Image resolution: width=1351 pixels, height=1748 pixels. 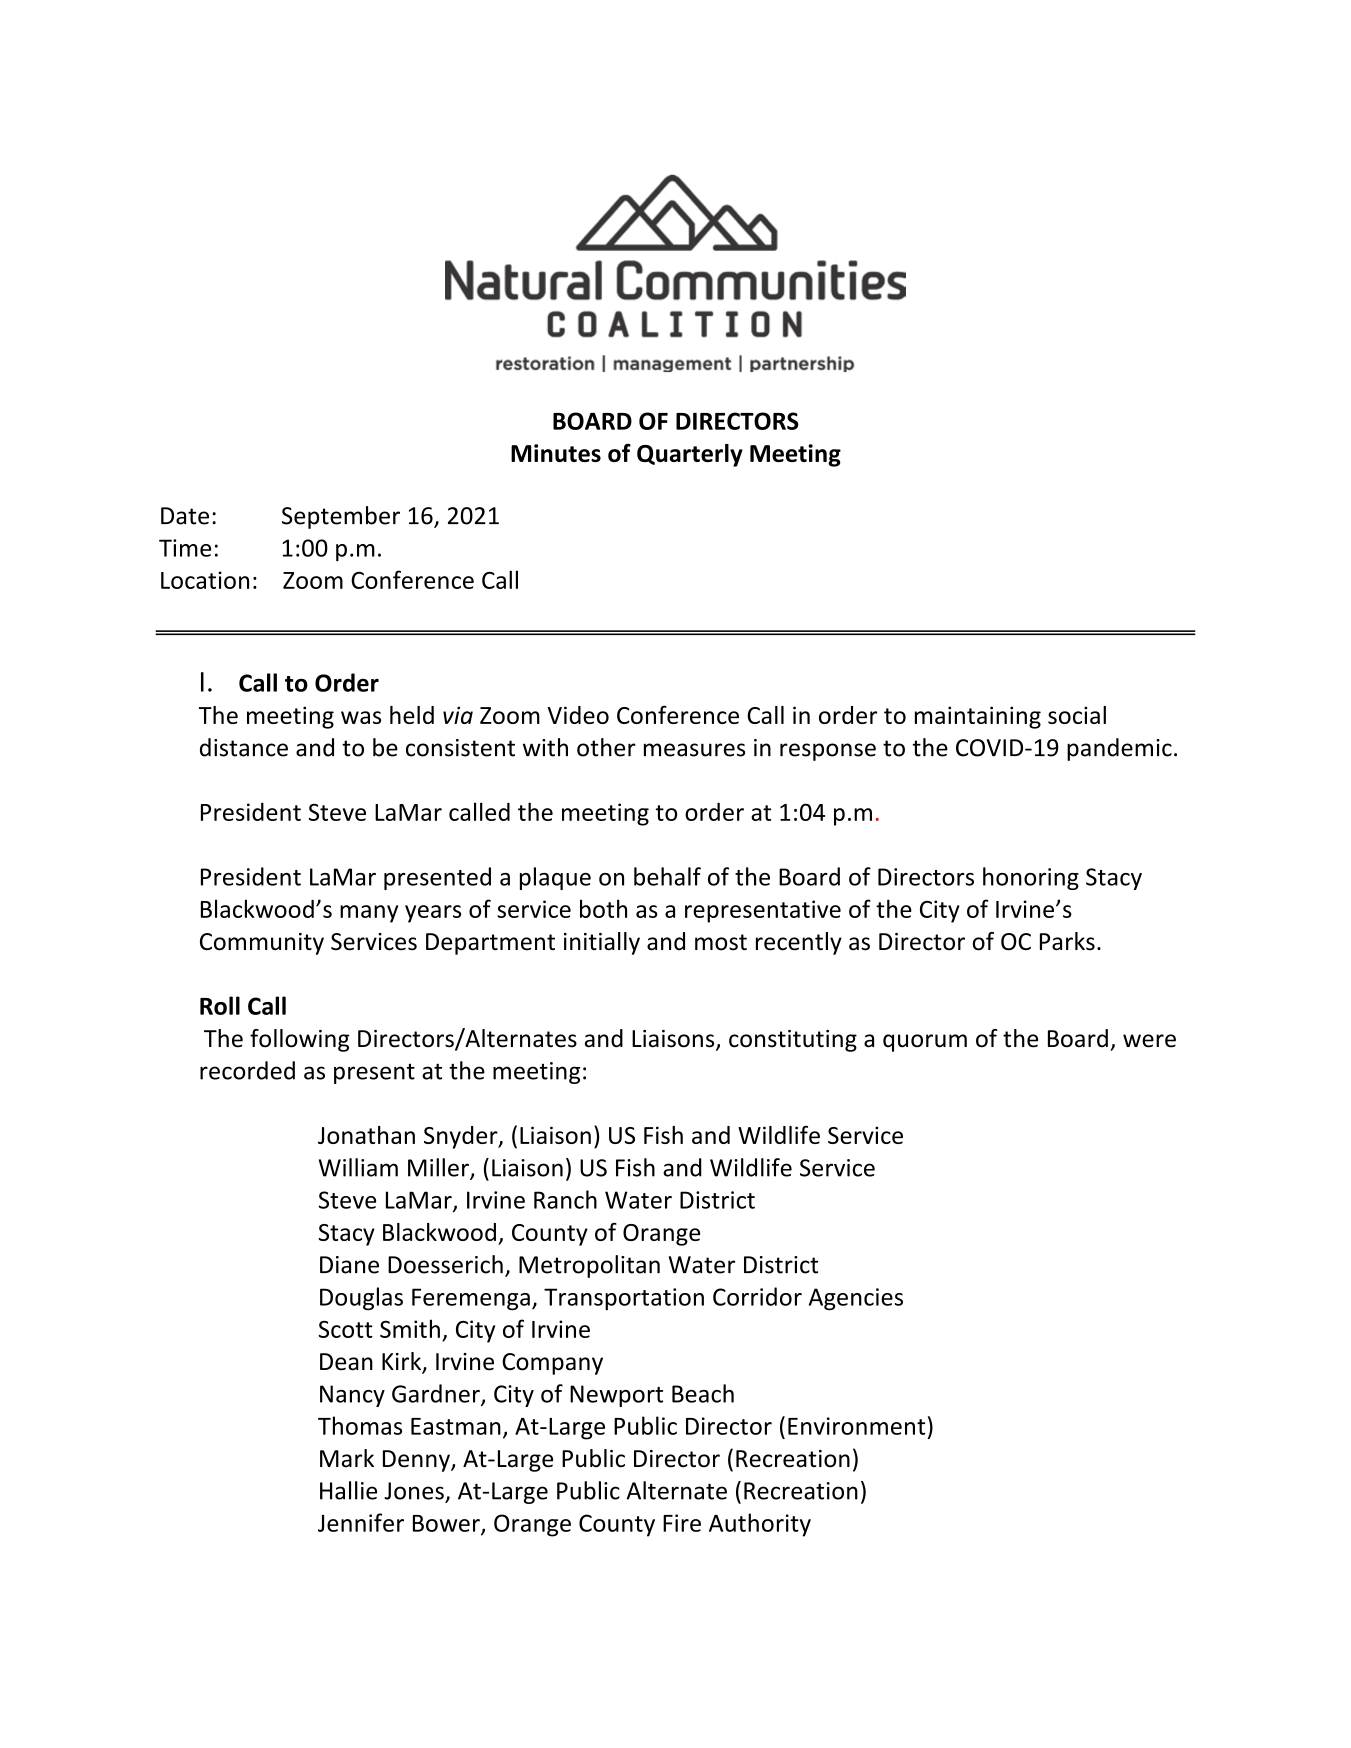 What do you see at coordinates (690, 455) in the document?
I see `Quarterly` at bounding box center [690, 455].
